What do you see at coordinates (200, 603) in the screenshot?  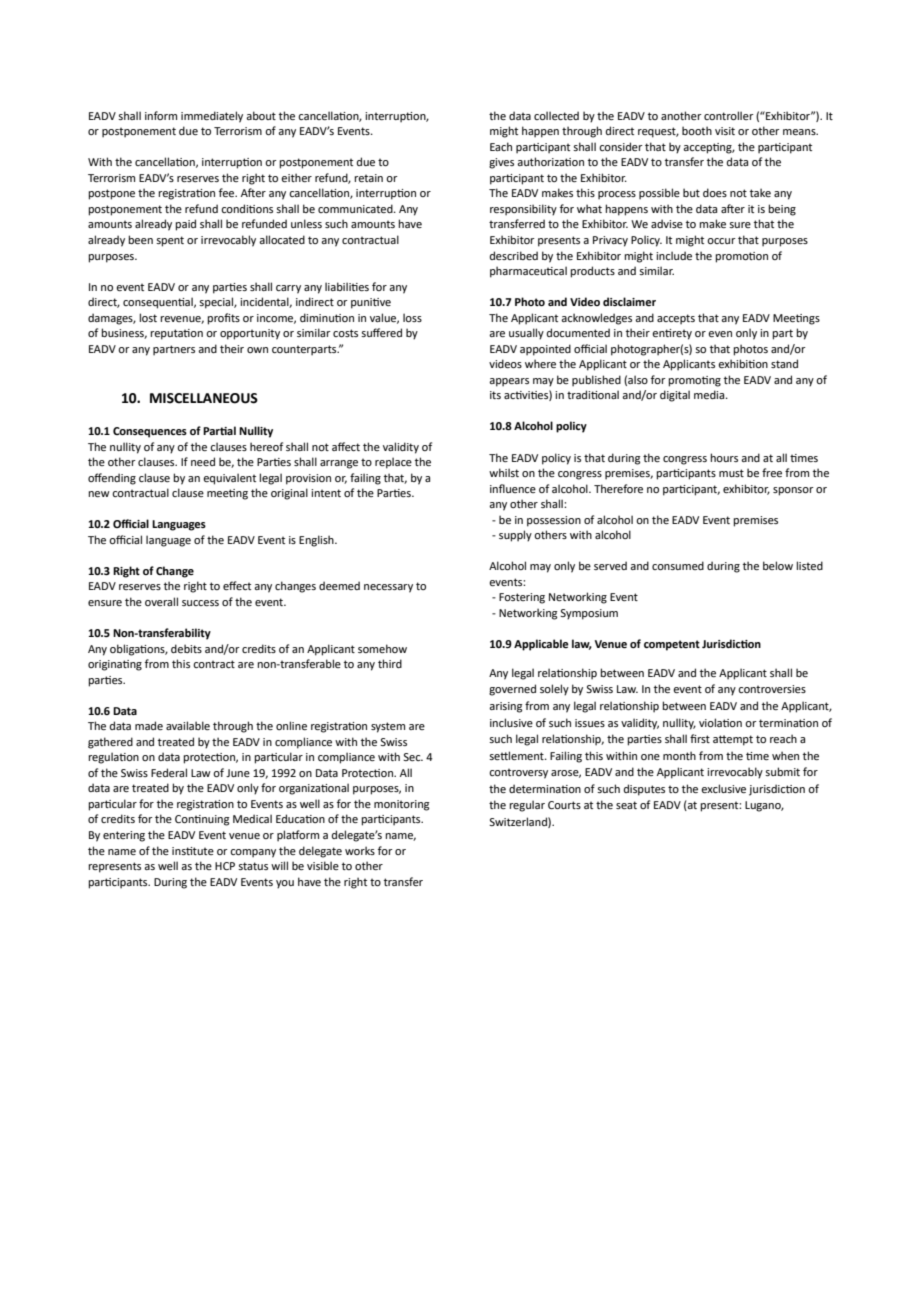 I see `success` at bounding box center [200, 603].
